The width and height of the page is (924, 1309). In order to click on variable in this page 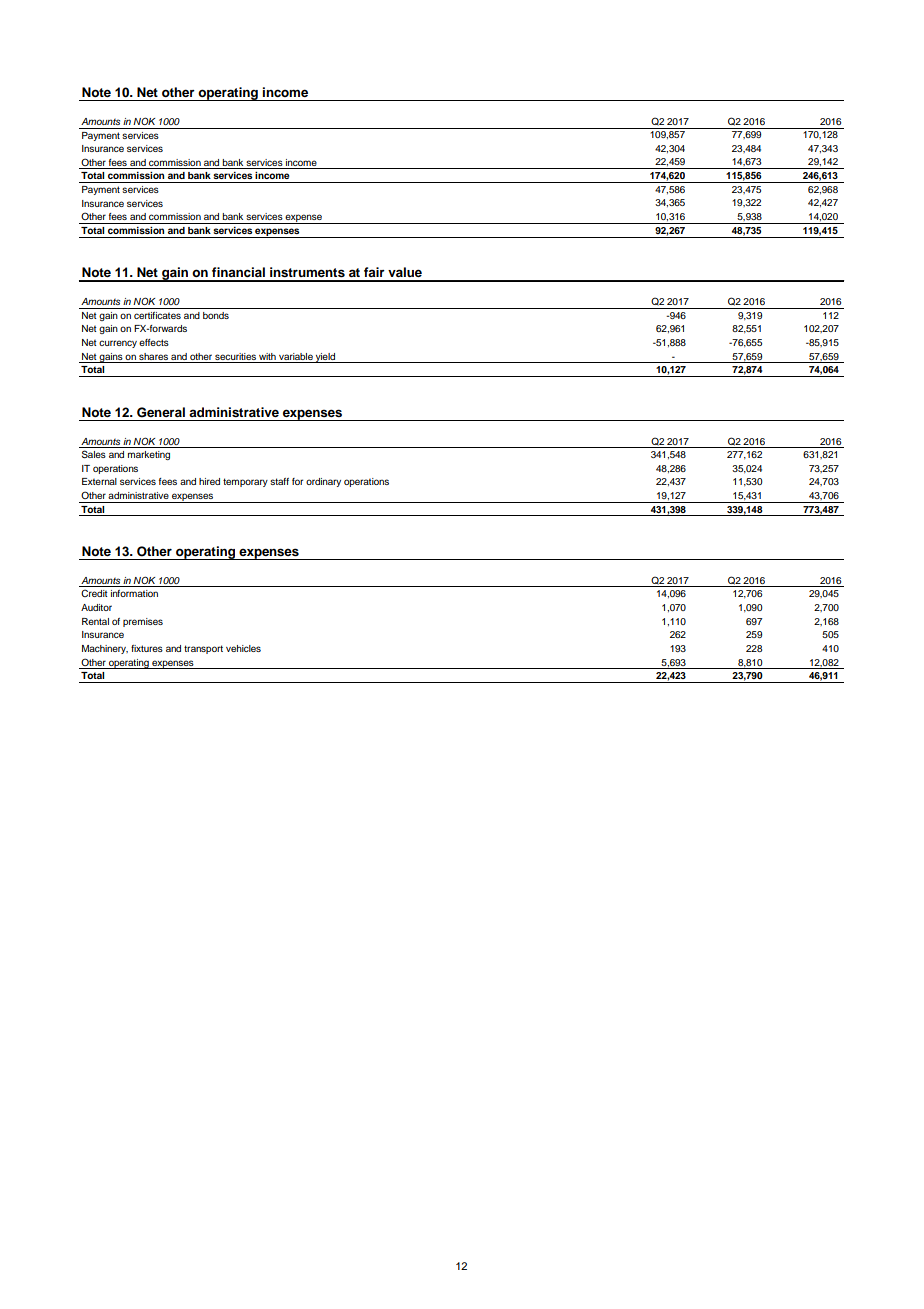, I will do `click(296, 356)`.
